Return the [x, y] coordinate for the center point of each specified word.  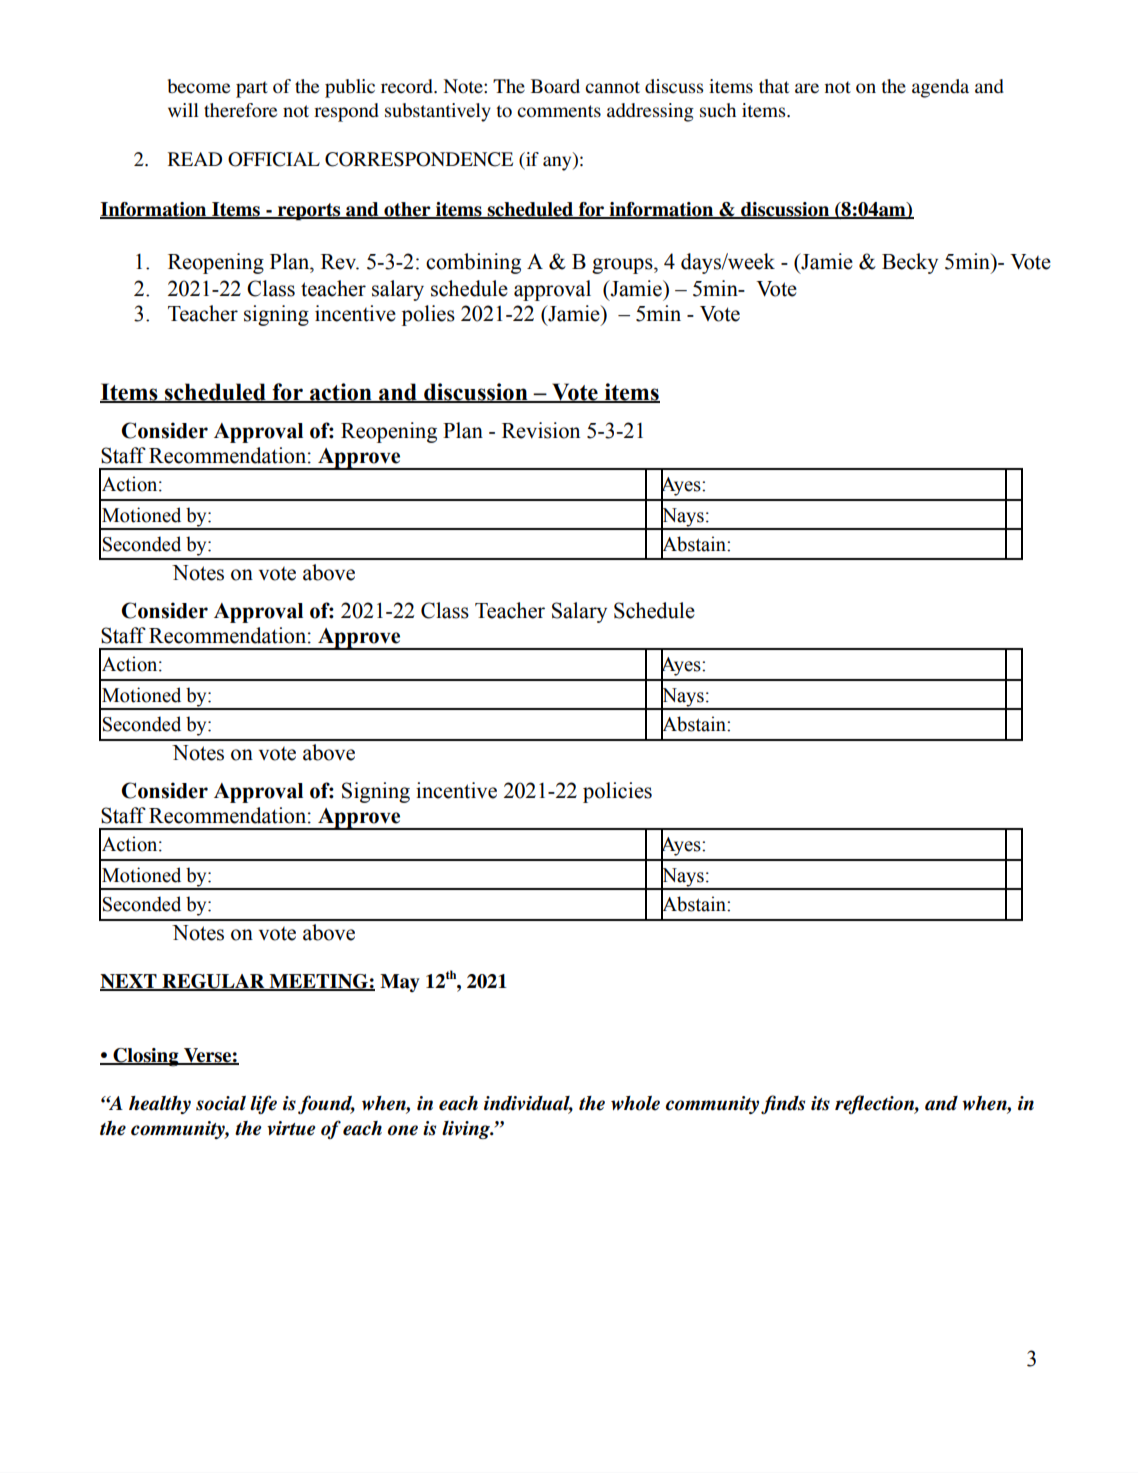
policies [617, 792]
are [807, 88]
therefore [240, 110]
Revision [541, 430]
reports [309, 212]
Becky [910, 263]
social [221, 1103]
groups [623, 266]
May [400, 983]
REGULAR [213, 982]
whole [635, 1103]
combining [473, 263]
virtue [291, 1128]
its [820, 1103]
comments [559, 111]
